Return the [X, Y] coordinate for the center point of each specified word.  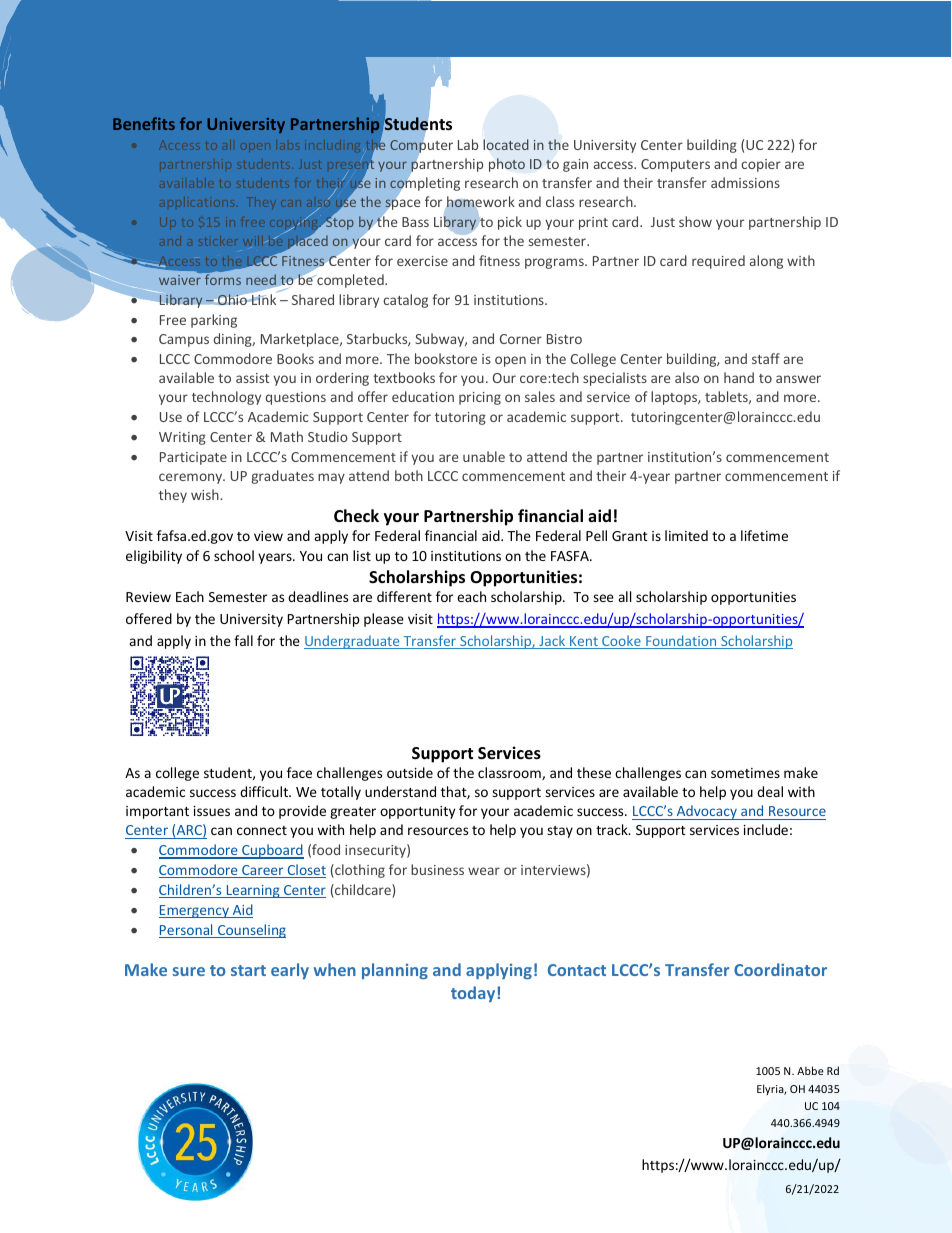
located [506, 144]
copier [761, 165]
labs [289, 146]
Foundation [681, 642]
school [234, 555]
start [248, 970]
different [404, 596]
